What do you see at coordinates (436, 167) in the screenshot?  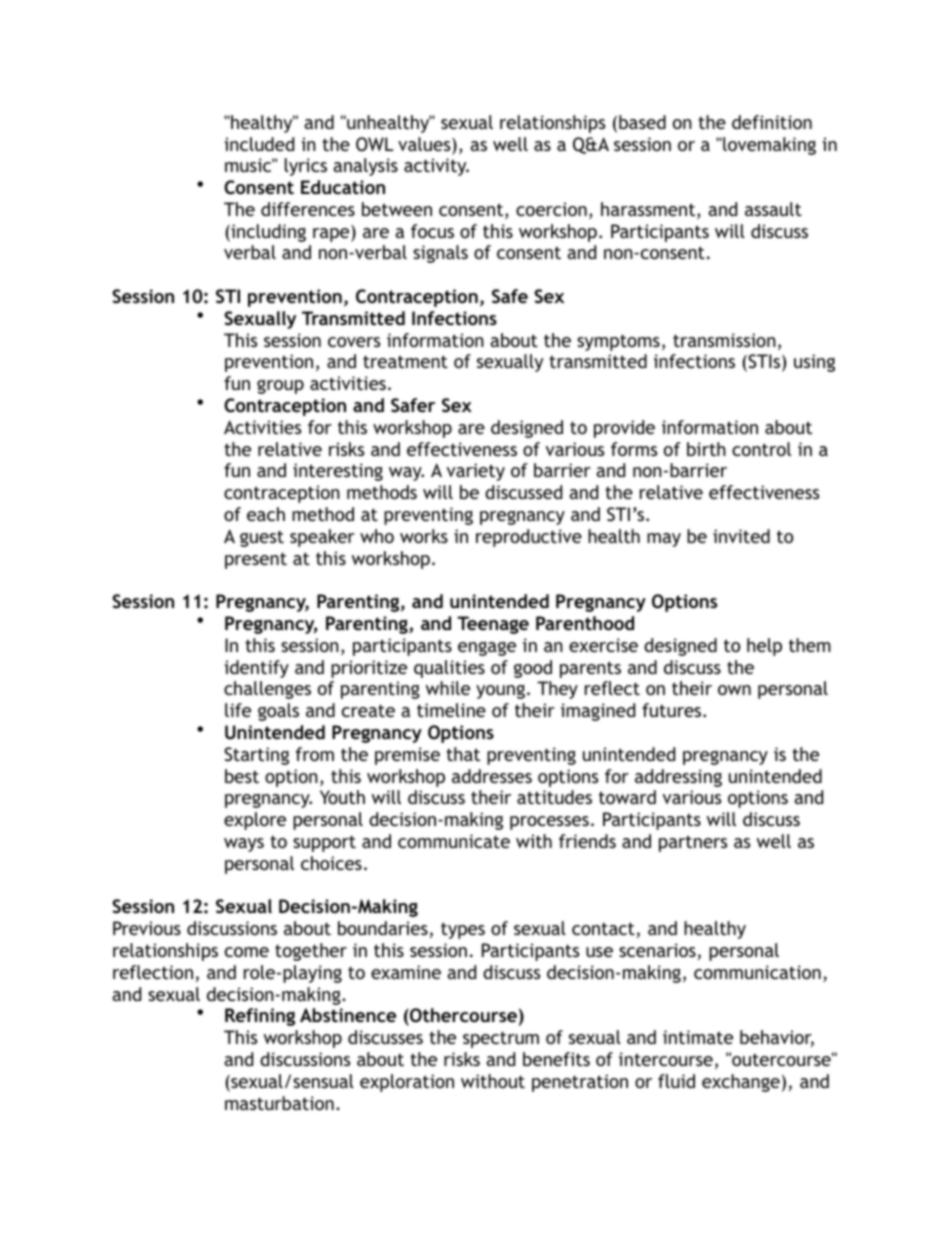 I see `activity` at bounding box center [436, 167].
